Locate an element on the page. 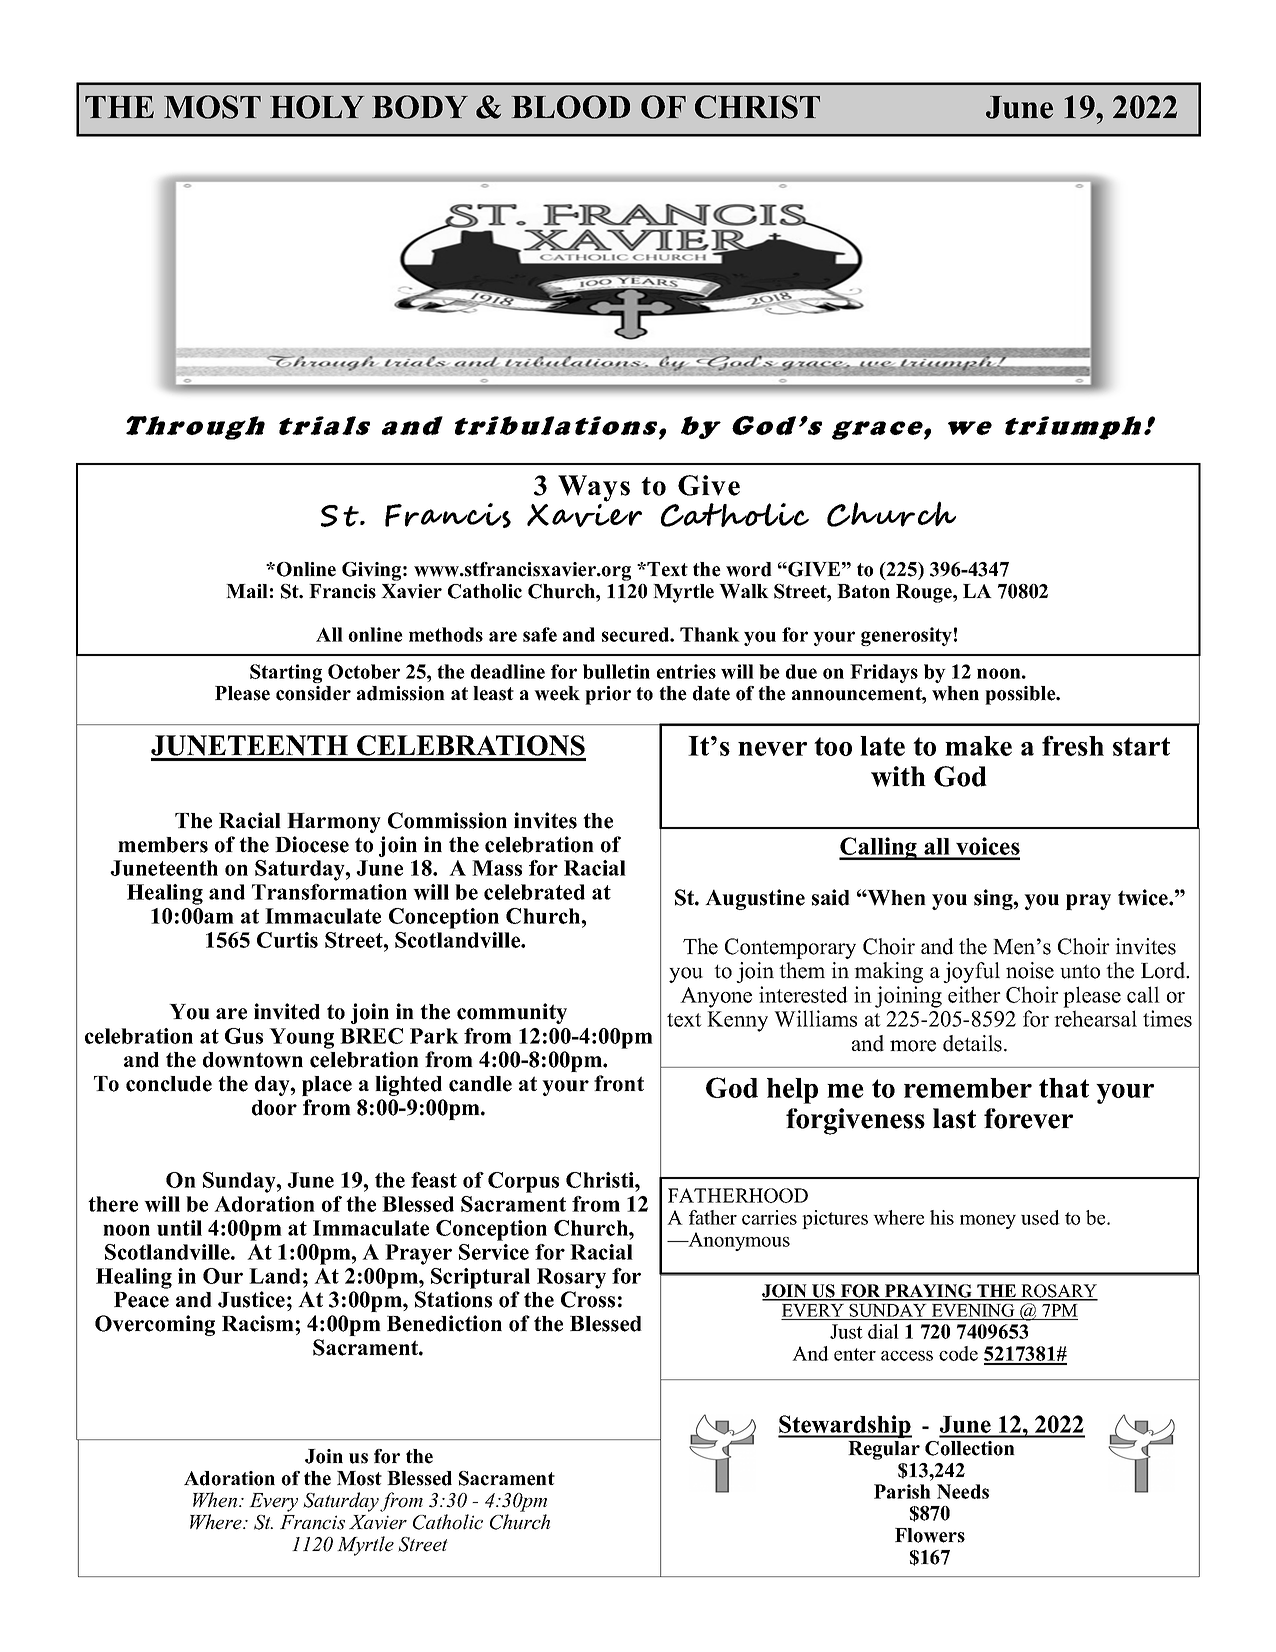 The image size is (1276, 1652). details is located at coordinates (974, 1043).
